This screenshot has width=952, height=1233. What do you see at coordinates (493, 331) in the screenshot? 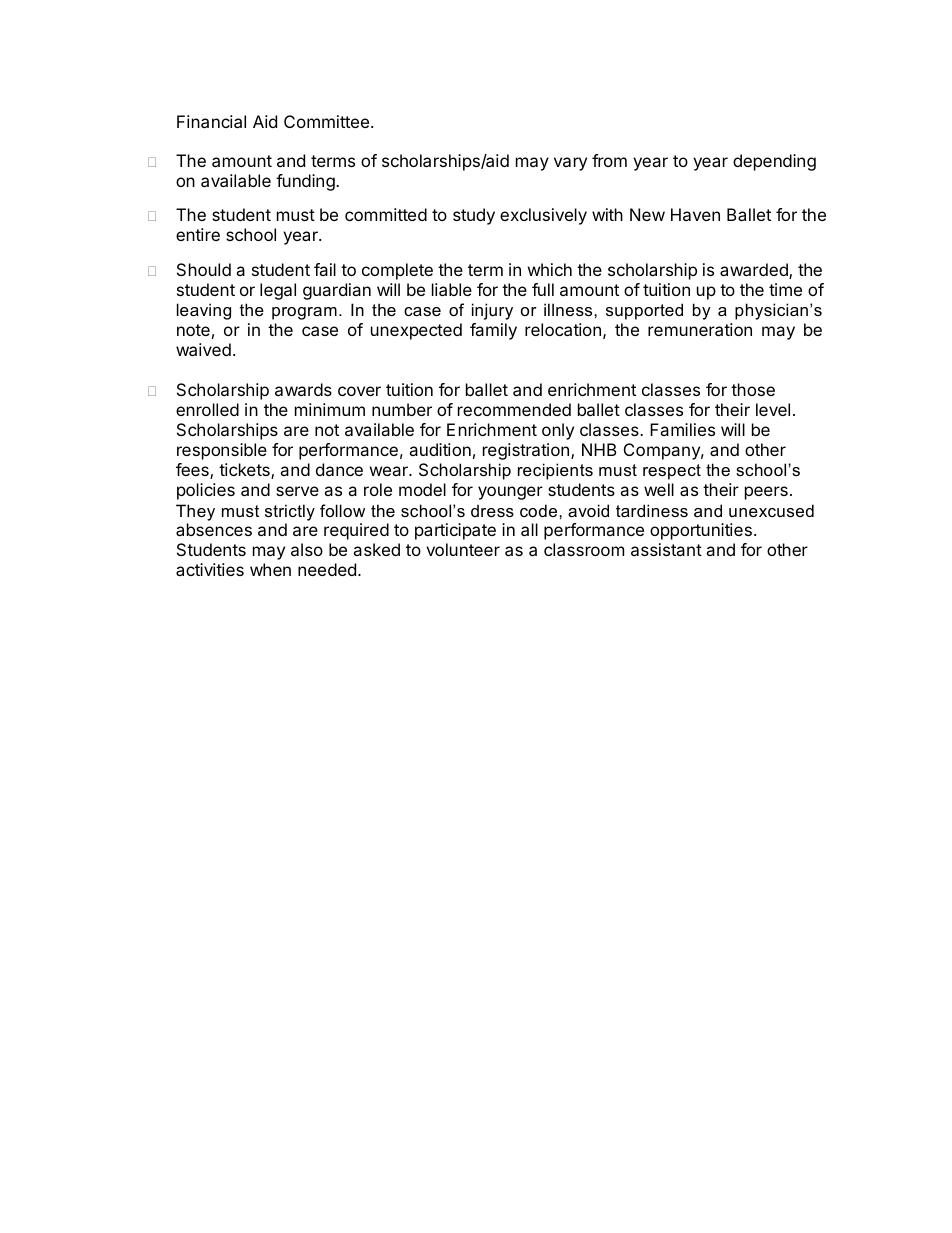
I see `family` at bounding box center [493, 331].
